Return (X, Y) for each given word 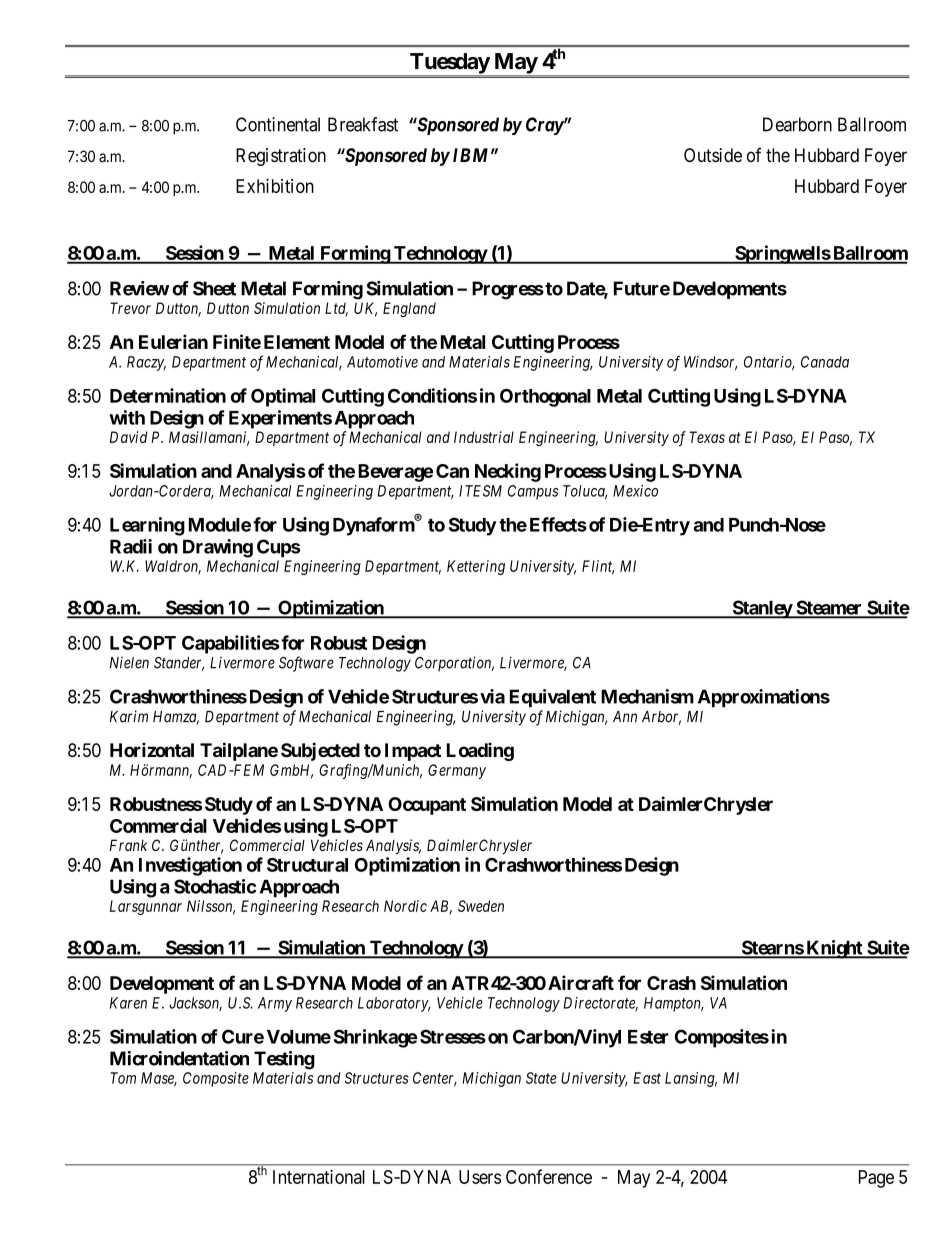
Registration (281, 157)
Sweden (481, 906)
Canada (825, 362)
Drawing (218, 548)
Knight (834, 949)
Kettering (476, 567)
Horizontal (152, 749)
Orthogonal (545, 398)
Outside (713, 155)
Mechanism (647, 696)
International (319, 1176)
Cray (545, 126)
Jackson (195, 1004)
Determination (168, 395)
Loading (480, 751)
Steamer (829, 608)
